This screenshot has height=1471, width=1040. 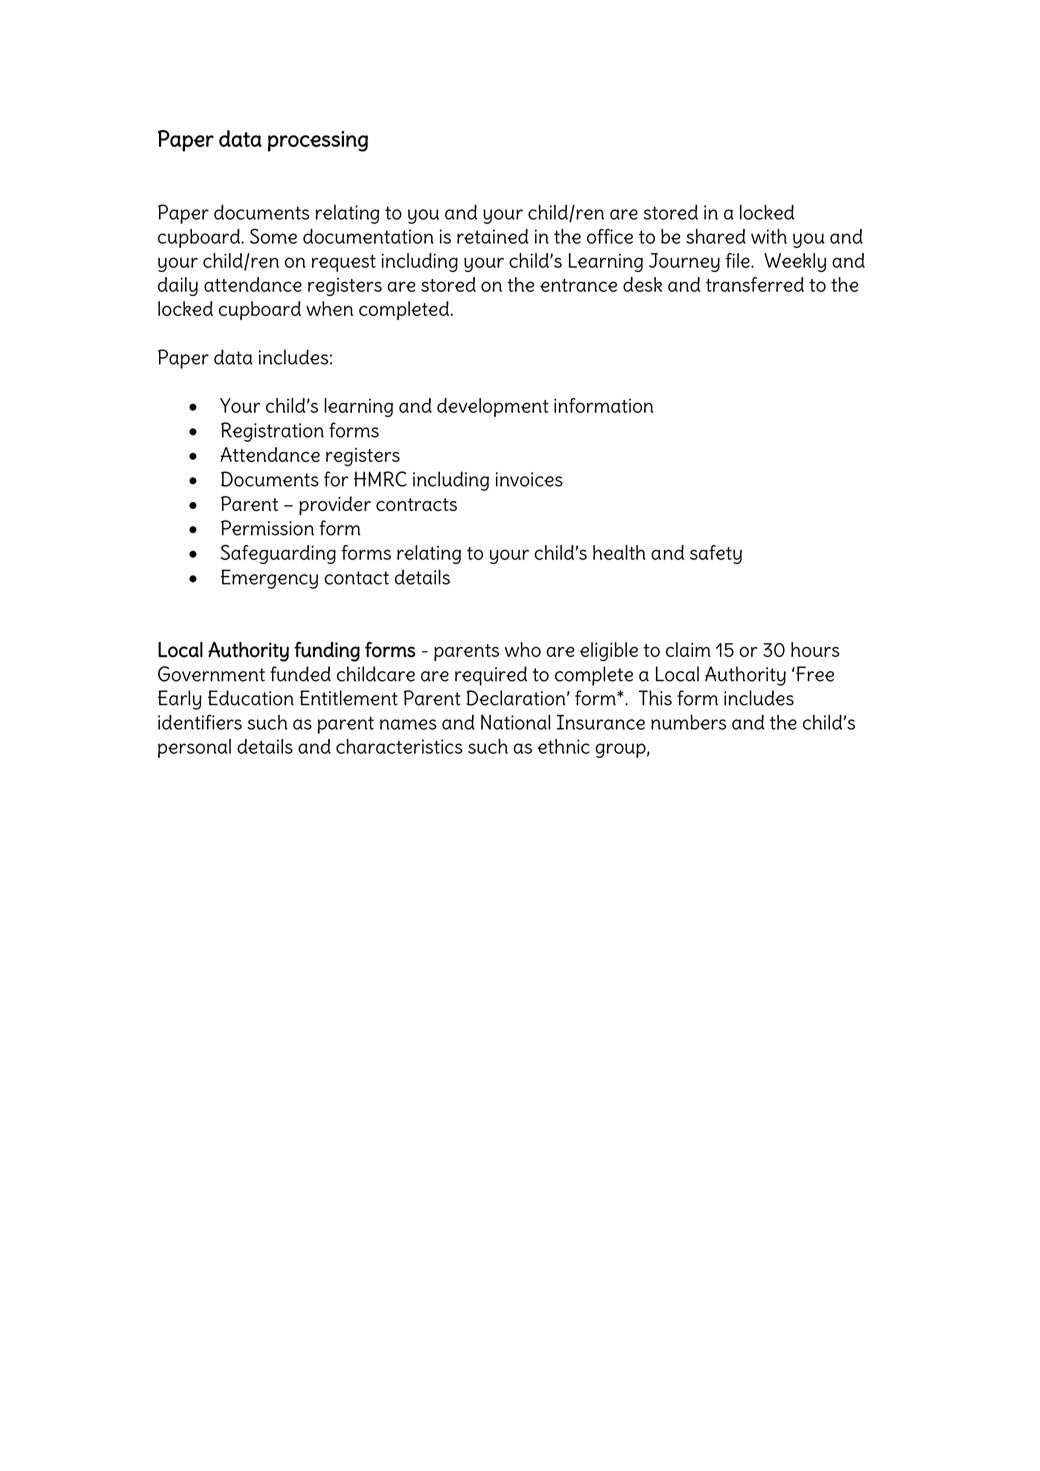 I want to click on Permission, so click(x=267, y=528).
